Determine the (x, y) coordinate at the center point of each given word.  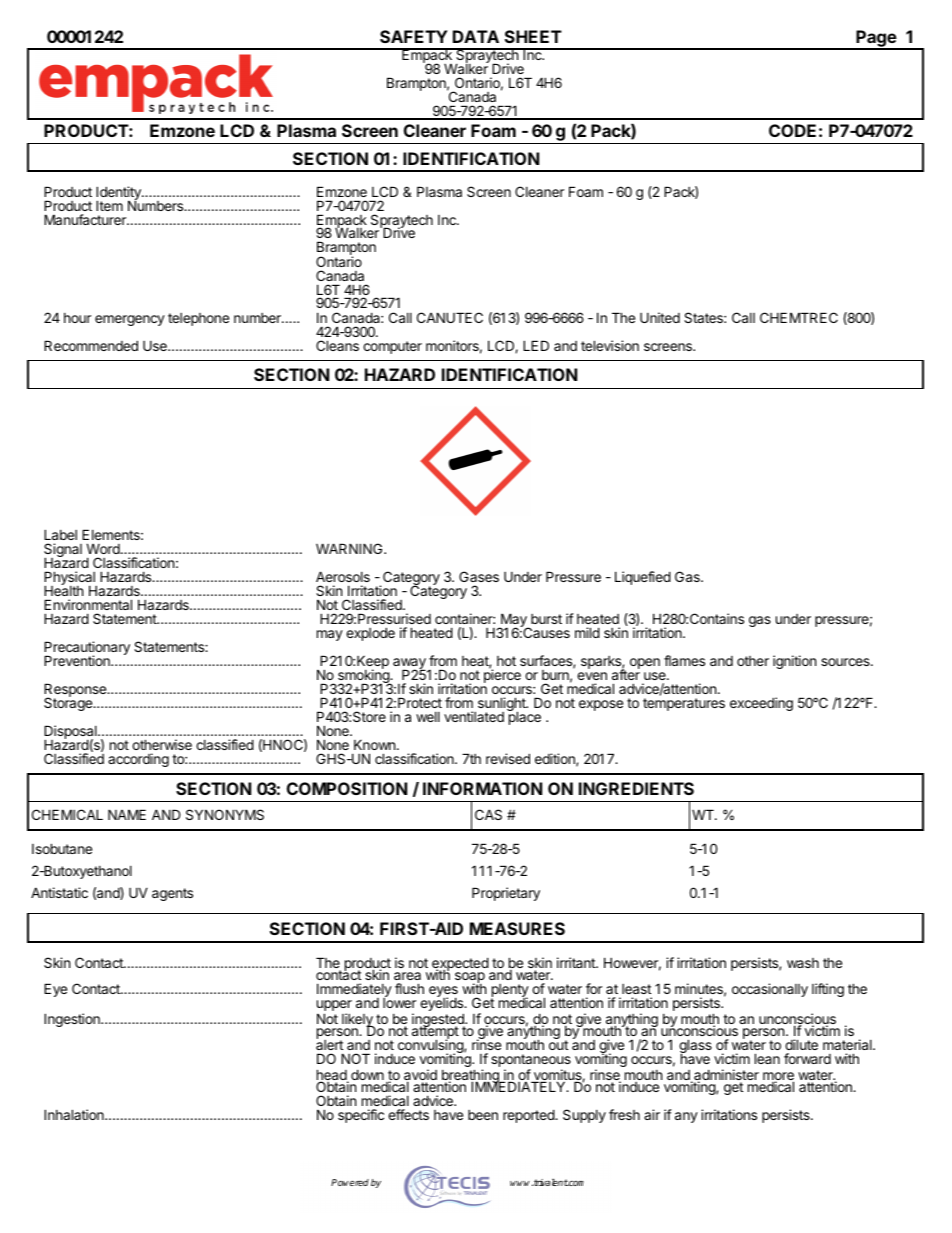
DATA (476, 36)
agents (172, 894)
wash (803, 963)
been (483, 1115)
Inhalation (75, 1114)
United (660, 317)
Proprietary (506, 894)
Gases (479, 576)
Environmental (88, 604)
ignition (794, 662)
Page (876, 40)
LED (536, 345)
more (778, 1077)
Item (109, 205)
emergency (130, 320)
